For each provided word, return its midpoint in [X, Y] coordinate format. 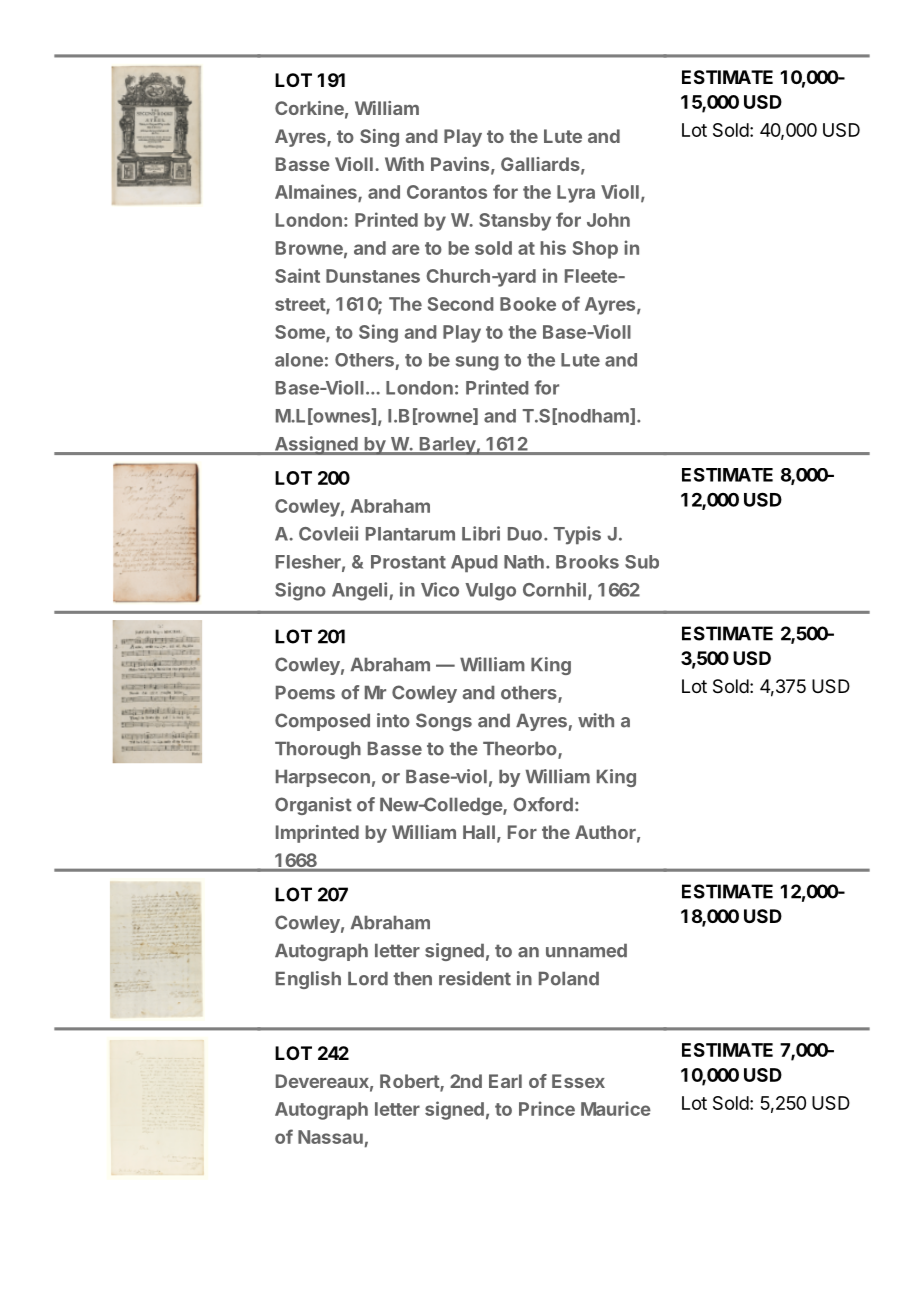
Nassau [330, 1137]
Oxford [543, 804]
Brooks [587, 562]
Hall [479, 832]
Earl [505, 1081]
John [608, 220]
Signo [300, 591]
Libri [481, 533]
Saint [297, 275]
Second [461, 304]
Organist [313, 806]
